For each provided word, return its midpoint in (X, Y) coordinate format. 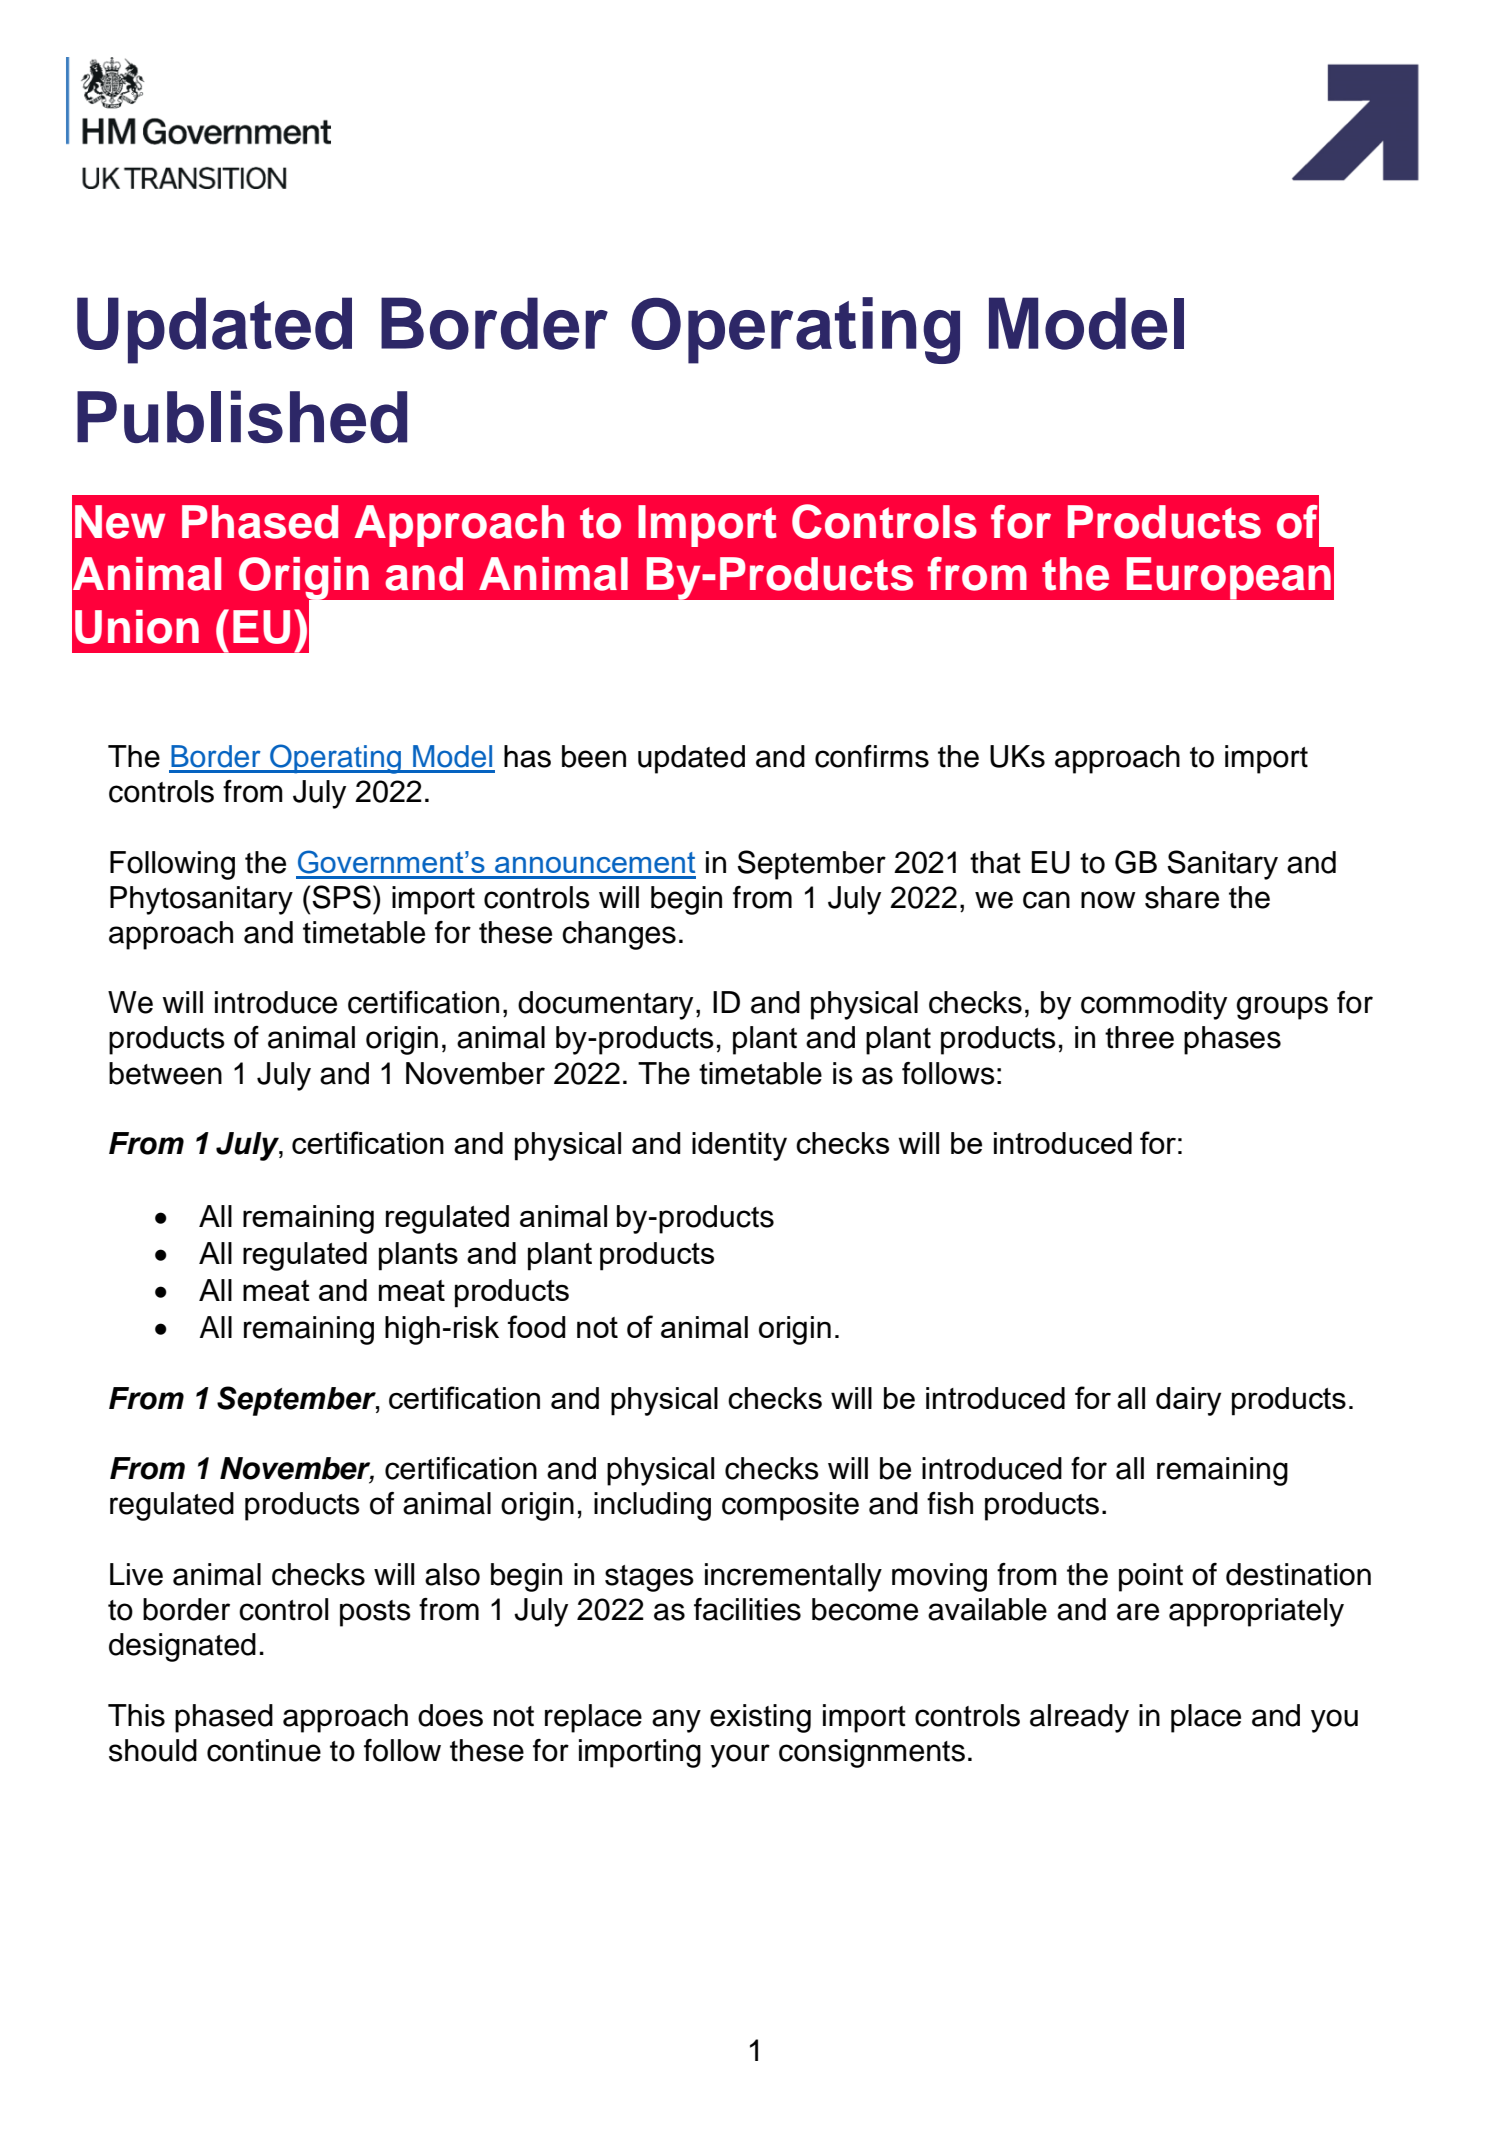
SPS (341, 897)
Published (242, 416)
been (594, 756)
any (676, 1721)
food (537, 1326)
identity (739, 1146)
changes (619, 935)
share (1182, 897)
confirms (872, 756)
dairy (1188, 1401)
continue (264, 1750)
